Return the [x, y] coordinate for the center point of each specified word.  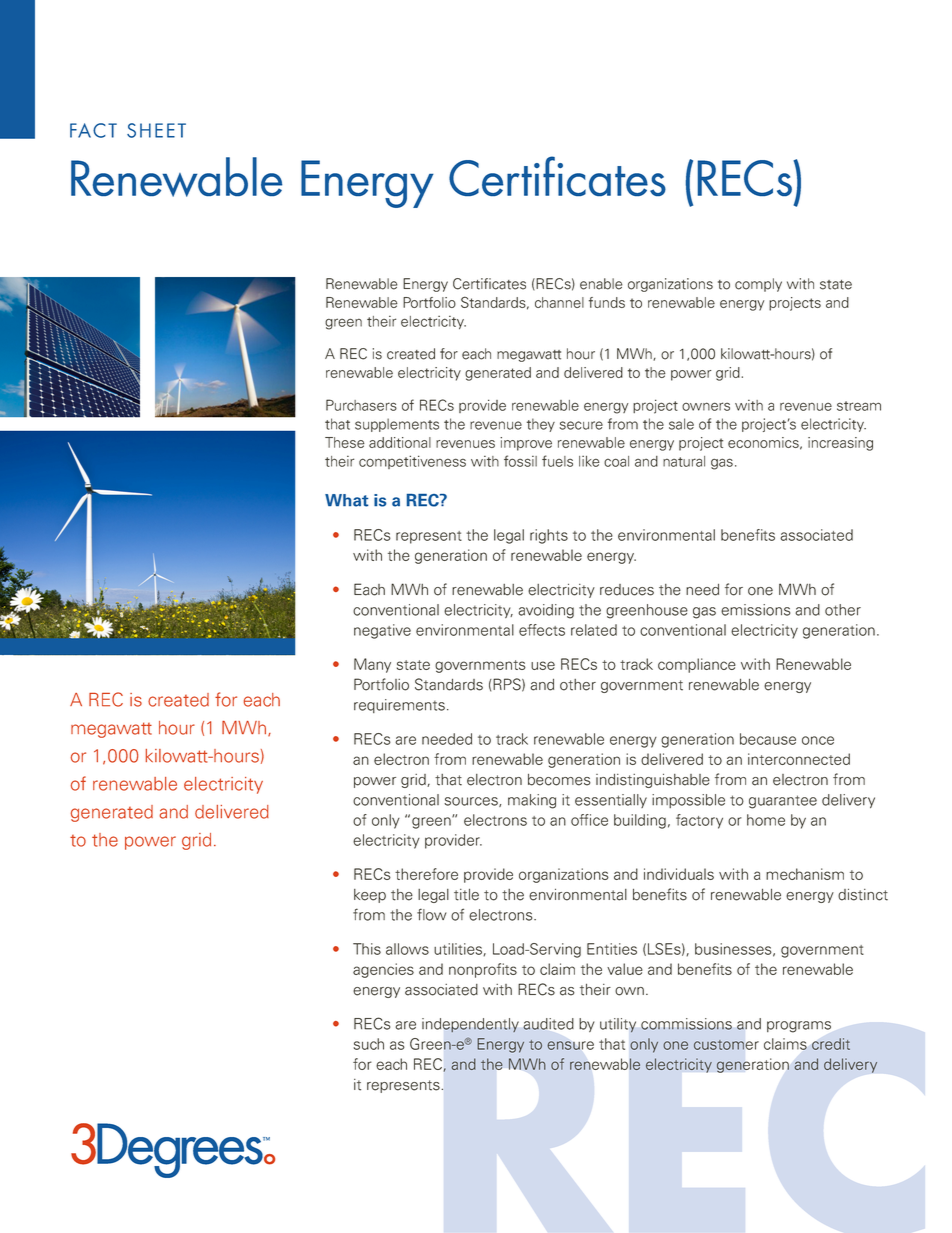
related [594, 630]
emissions [755, 610]
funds [607, 302]
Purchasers [361, 405]
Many [372, 665]
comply [758, 285]
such [368, 1044]
